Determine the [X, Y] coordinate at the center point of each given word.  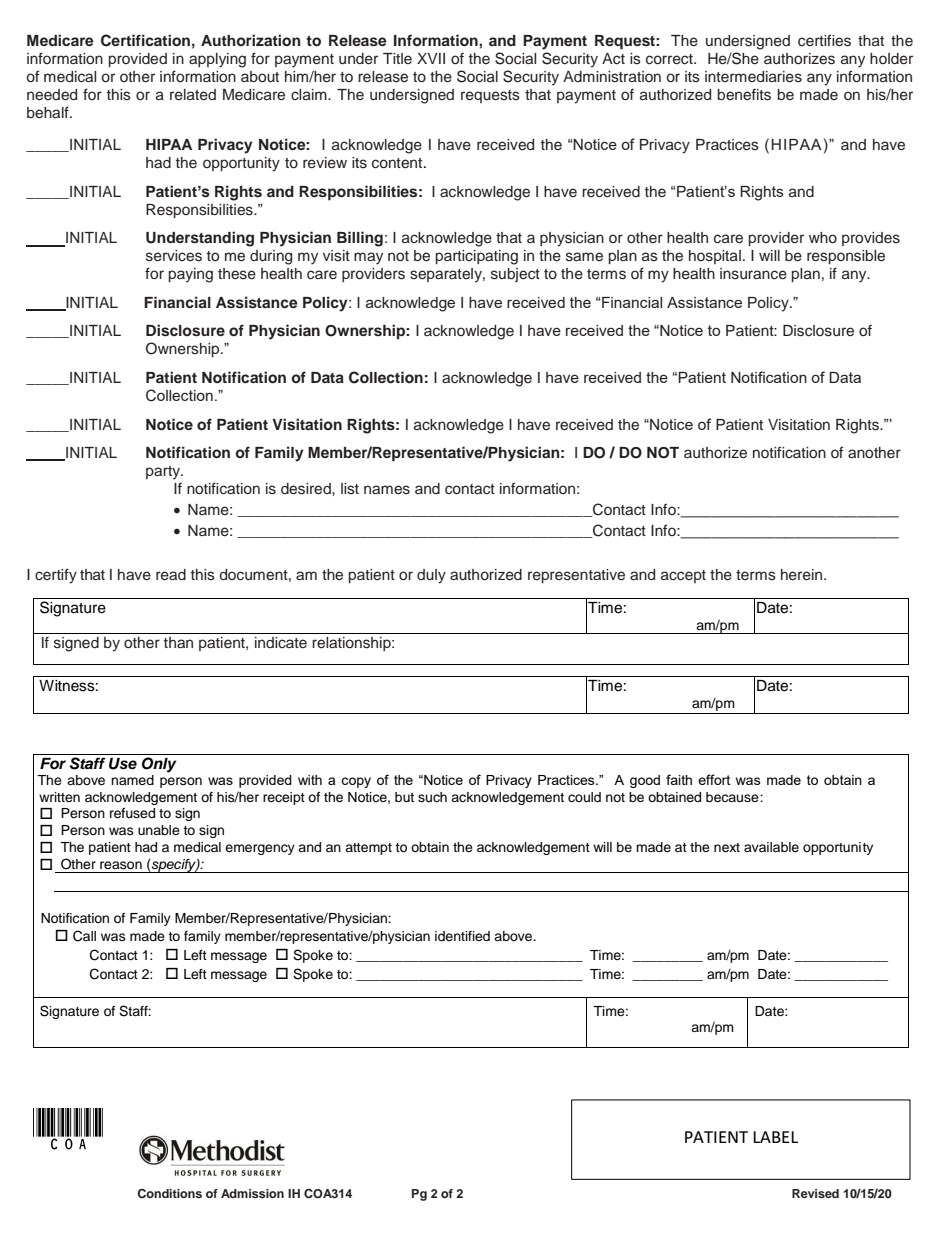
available [771, 847]
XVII [431, 58]
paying [191, 275]
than [178, 642]
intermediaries [753, 77]
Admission [252, 1193]
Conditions [169, 1193]
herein [803, 575]
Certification [145, 40]
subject [515, 275]
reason [121, 865]
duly [431, 576]
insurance [753, 274]
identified [462, 936]
